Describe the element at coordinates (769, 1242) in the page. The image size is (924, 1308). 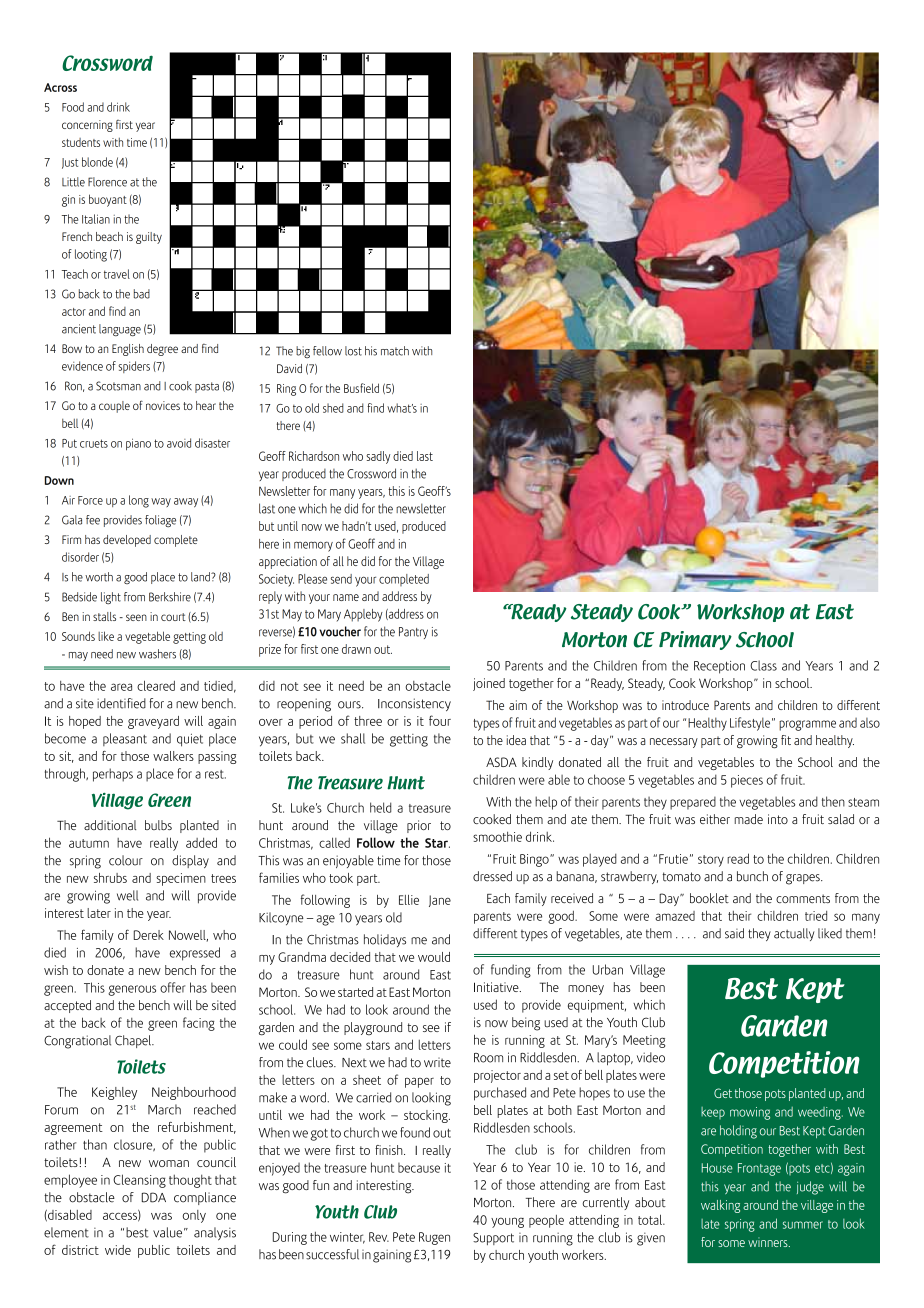
I see `winners` at that location.
